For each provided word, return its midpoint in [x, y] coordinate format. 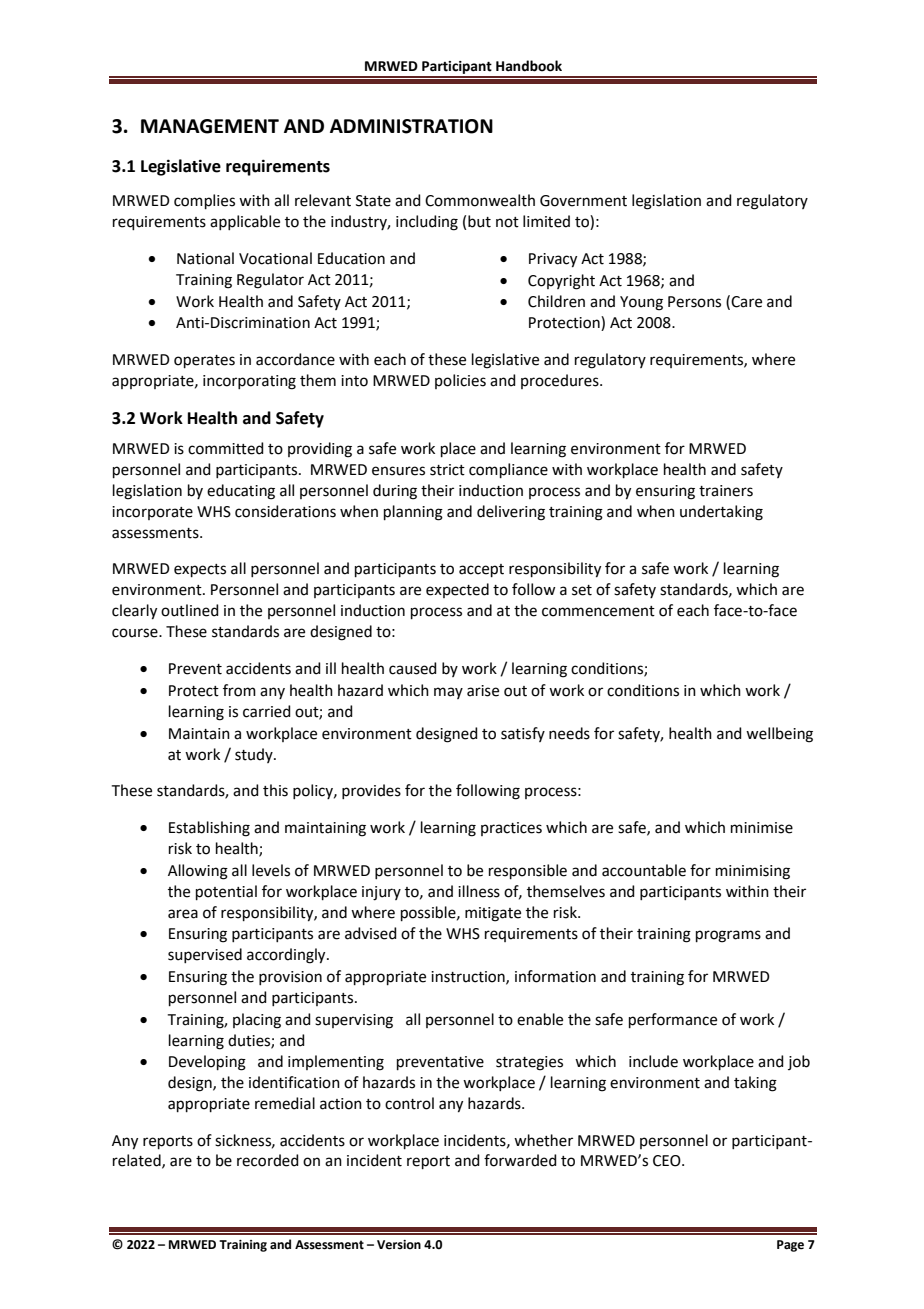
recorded [268, 1160]
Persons [694, 302]
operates [204, 361]
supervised [205, 955]
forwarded [520, 1160]
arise [483, 691]
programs [728, 936]
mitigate [493, 914]
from [239, 690]
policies [460, 381]
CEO [668, 1161]
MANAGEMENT [210, 126]
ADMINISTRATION [411, 126]
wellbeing [779, 735]
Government [583, 201]
